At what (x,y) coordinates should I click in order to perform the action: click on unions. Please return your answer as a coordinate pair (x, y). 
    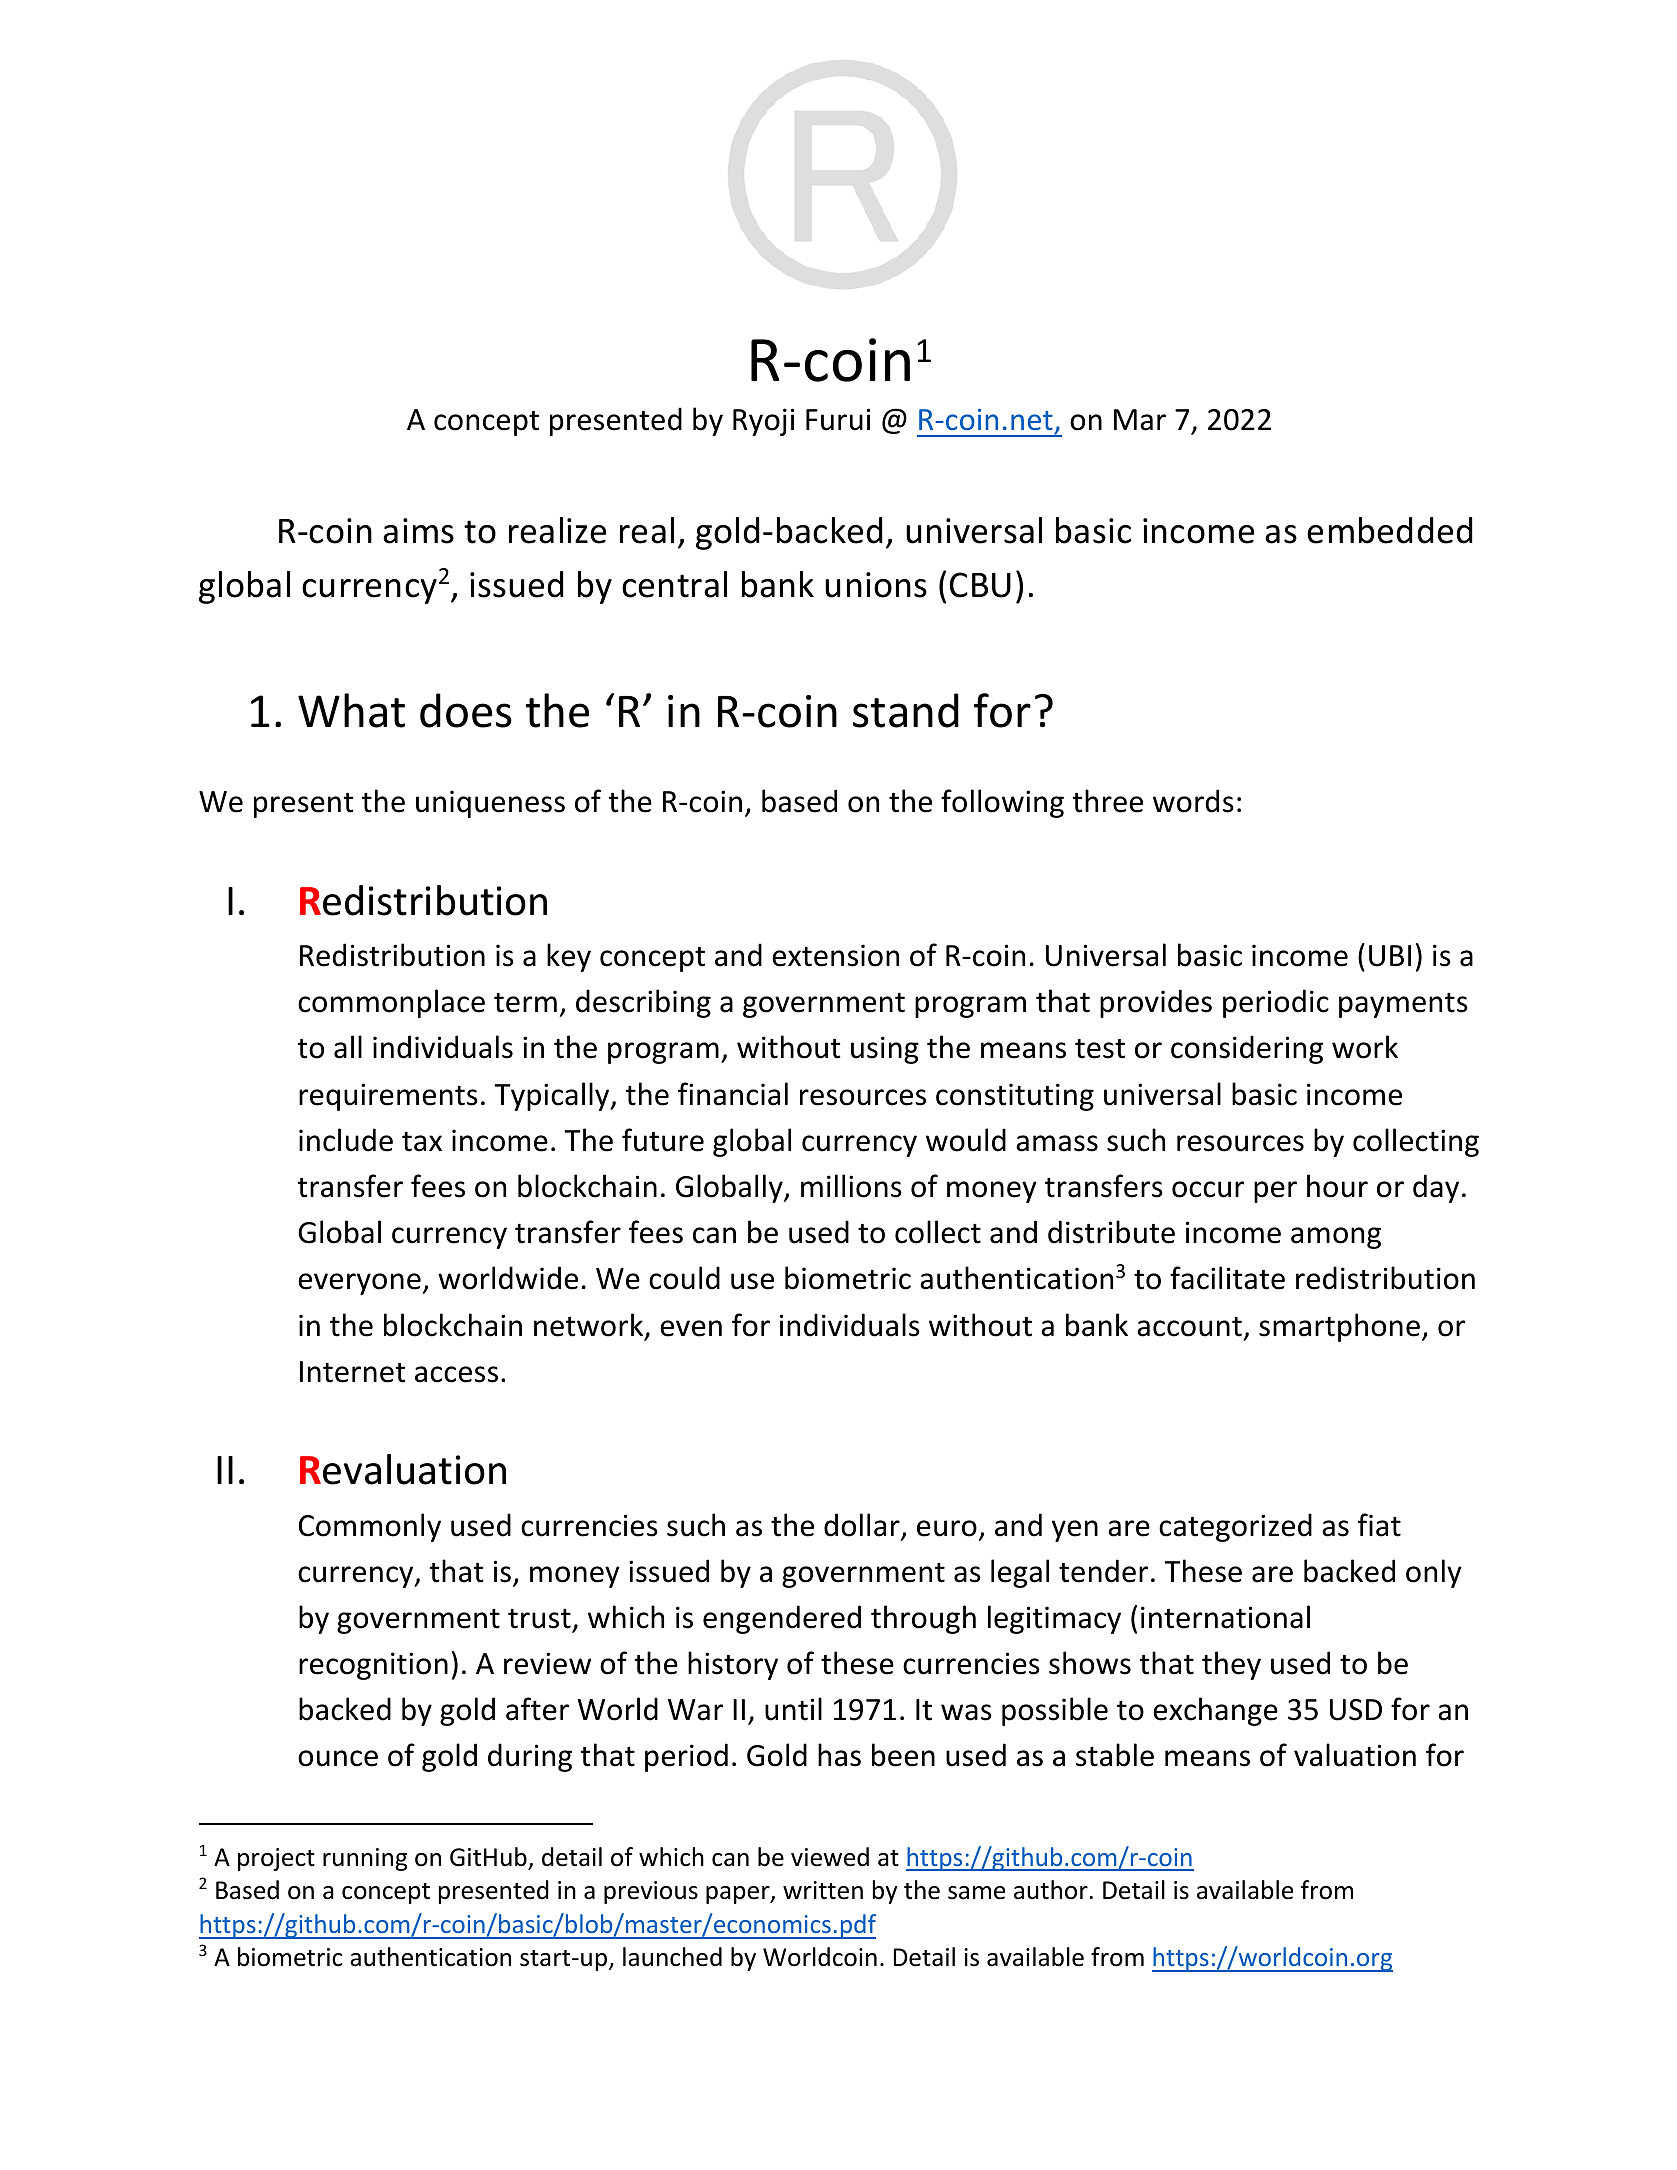
    Looking at the image, I should click on (876, 585).
